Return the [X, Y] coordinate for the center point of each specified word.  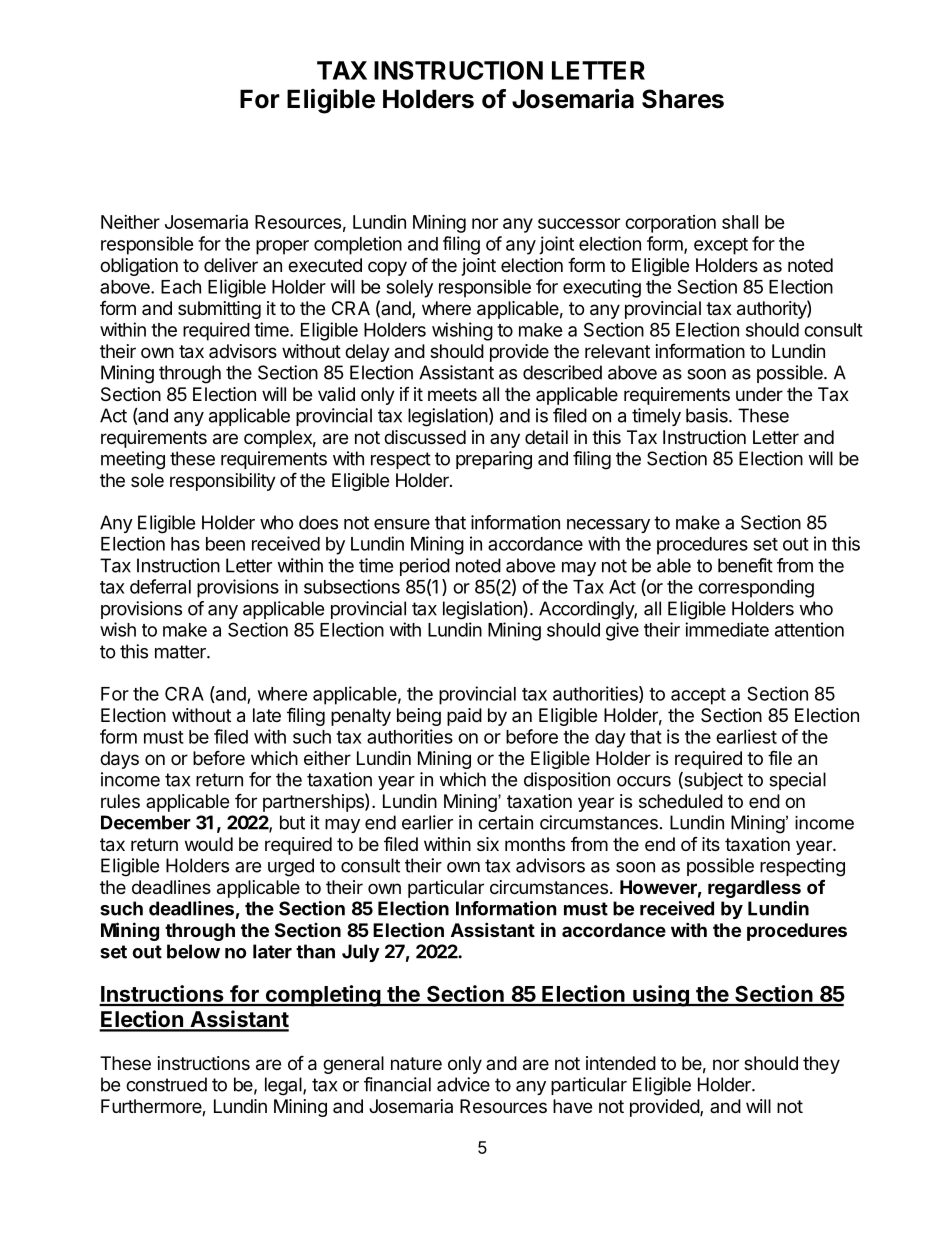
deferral [160, 586]
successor [579, 223]
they [821, 1065]
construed [166, 1084]
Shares [683, 99]
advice [463, 1084]
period [425, 567]
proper [282, 247]
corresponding [756, 588]
